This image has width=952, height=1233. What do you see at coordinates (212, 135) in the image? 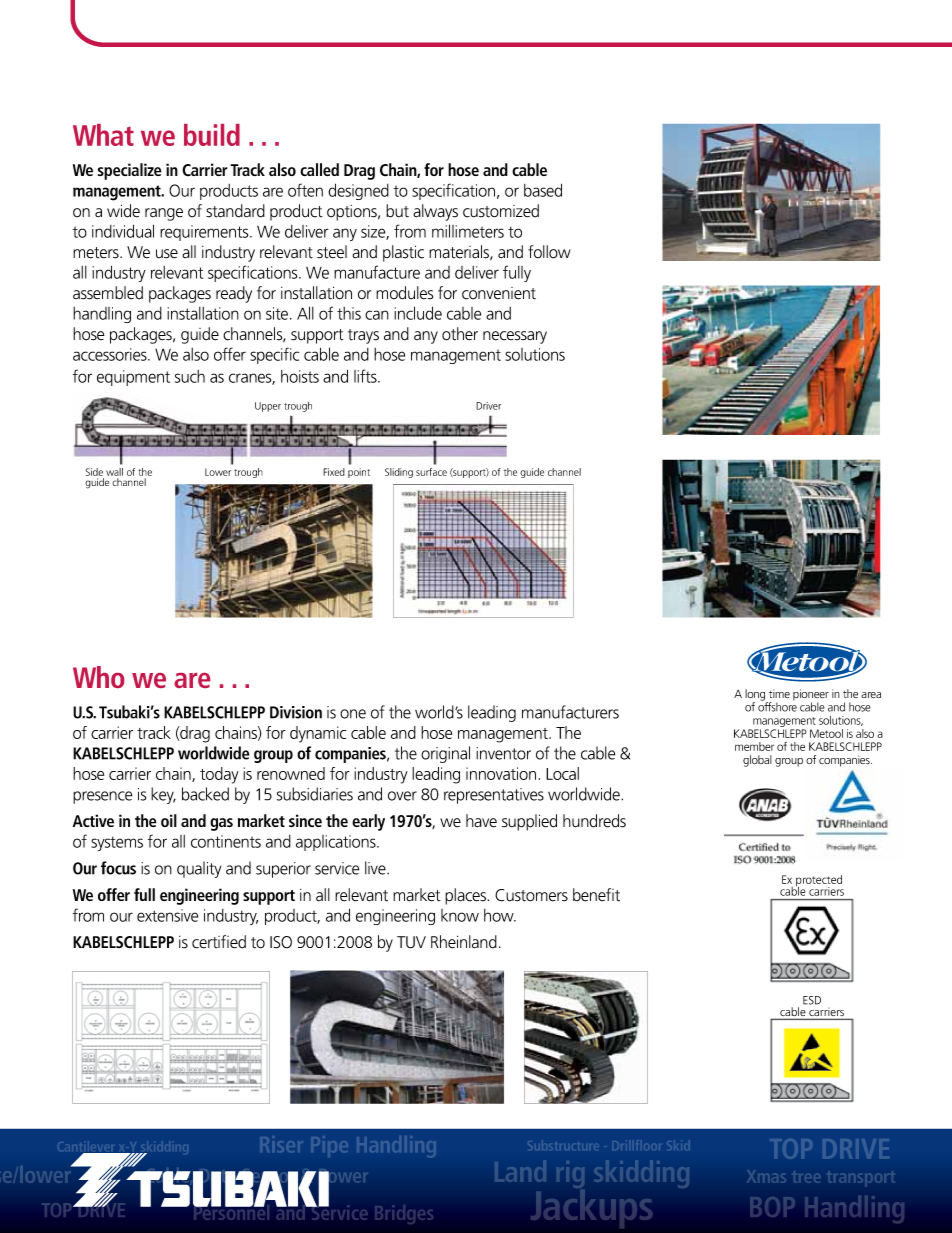
I see `build` at bounding box center [212, 135].
